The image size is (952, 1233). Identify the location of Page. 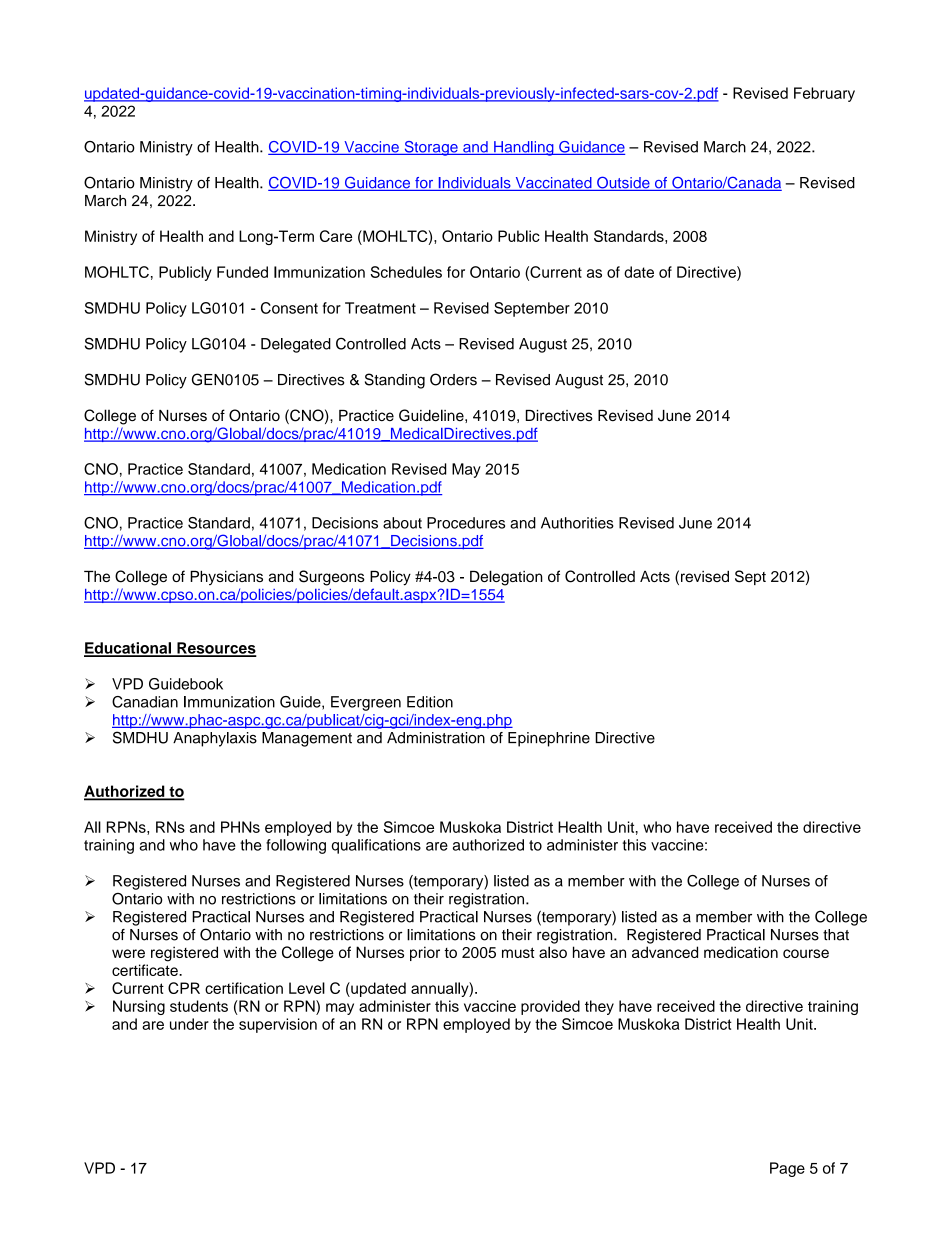
(787, 1169).
